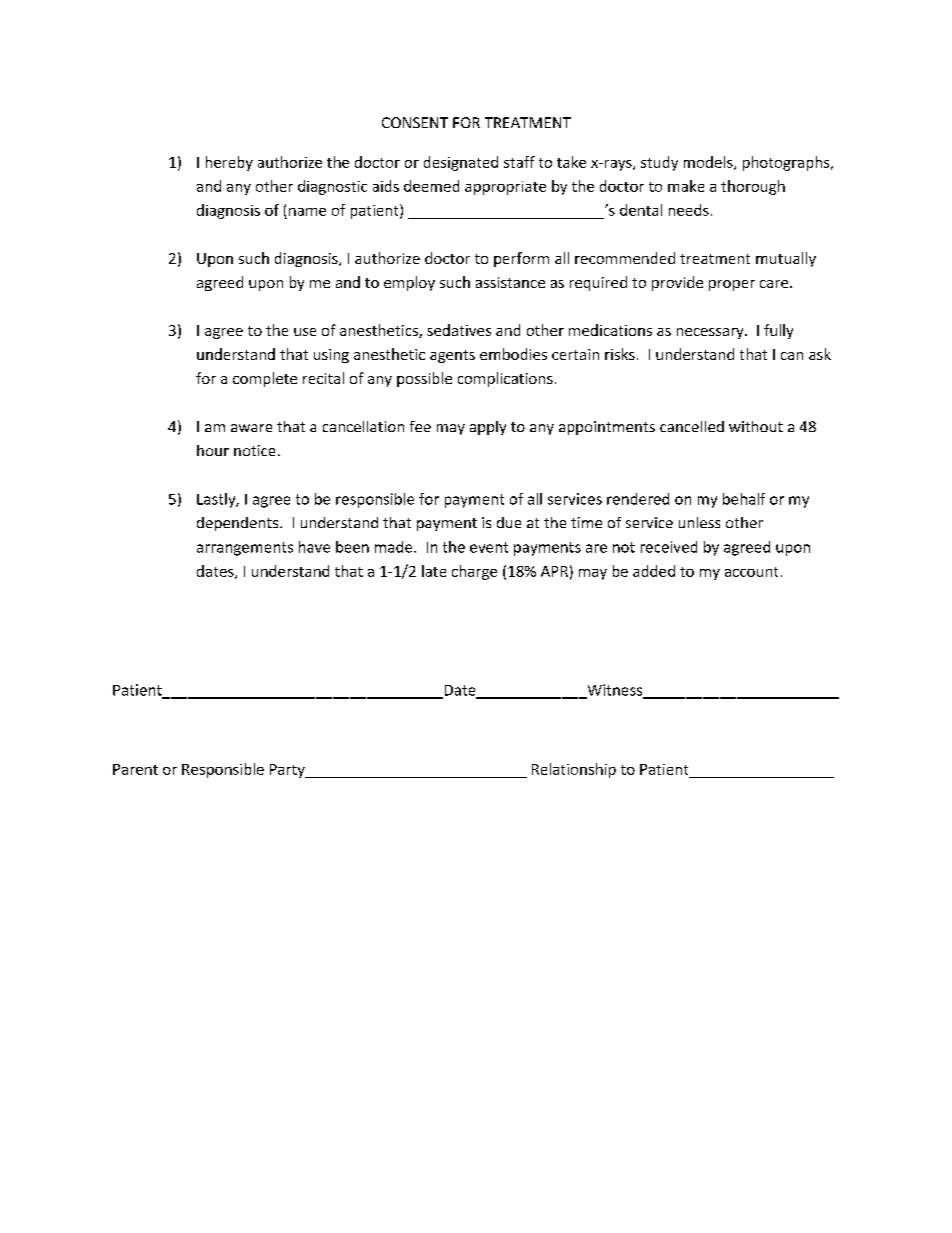 This screenshot has height=1233, width=952. I want to click on account, so click(751, 572).
